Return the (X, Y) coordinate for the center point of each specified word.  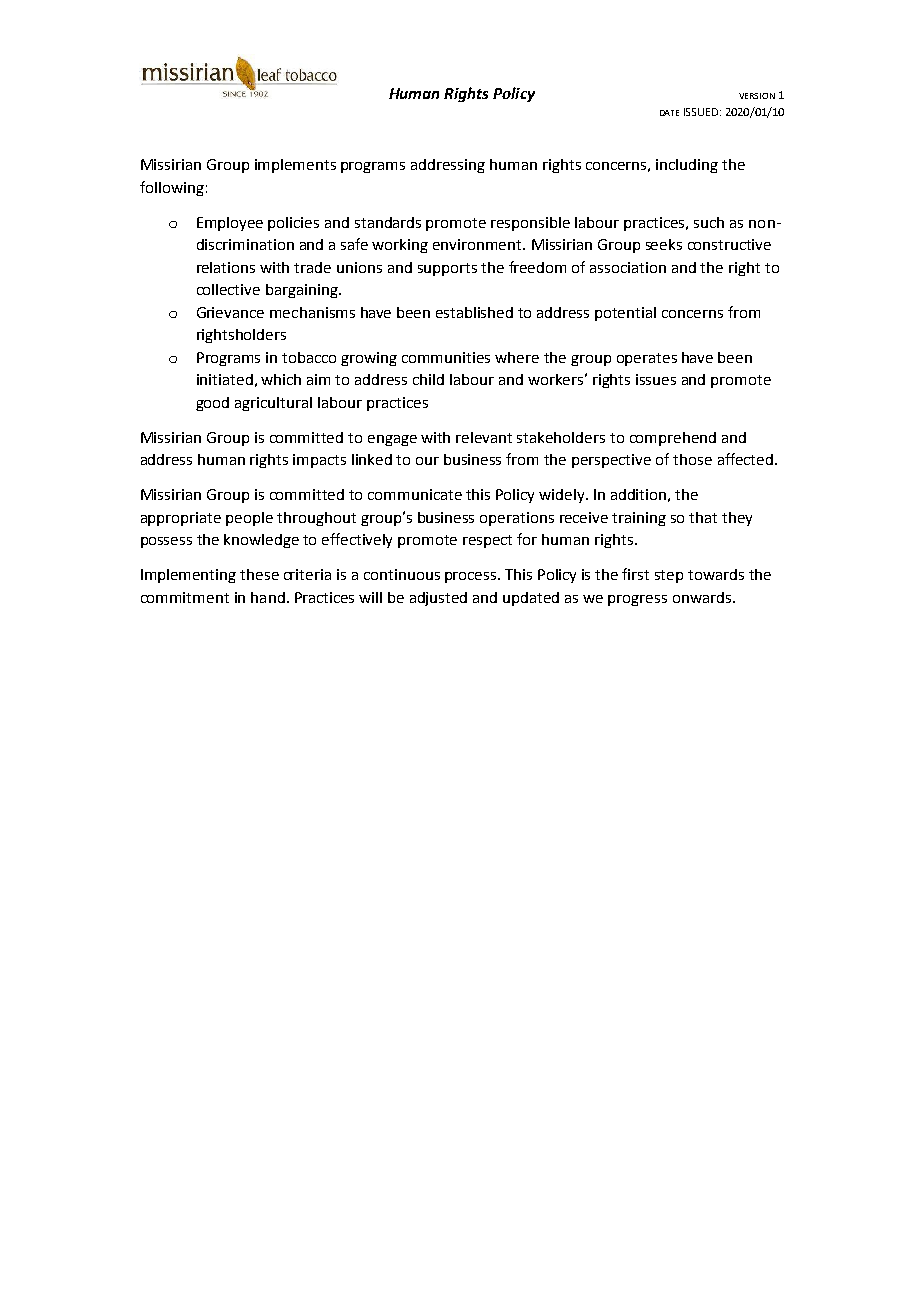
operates (647, 359)
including (687, 166)
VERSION (757, 96)
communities (446, 357)
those (692, 459)
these (259, 574)
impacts (319, 461)
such (709, 222)
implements (295, 166)
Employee (230, 224)
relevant (484, 437)
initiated (225, 379)
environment (478, 244)
